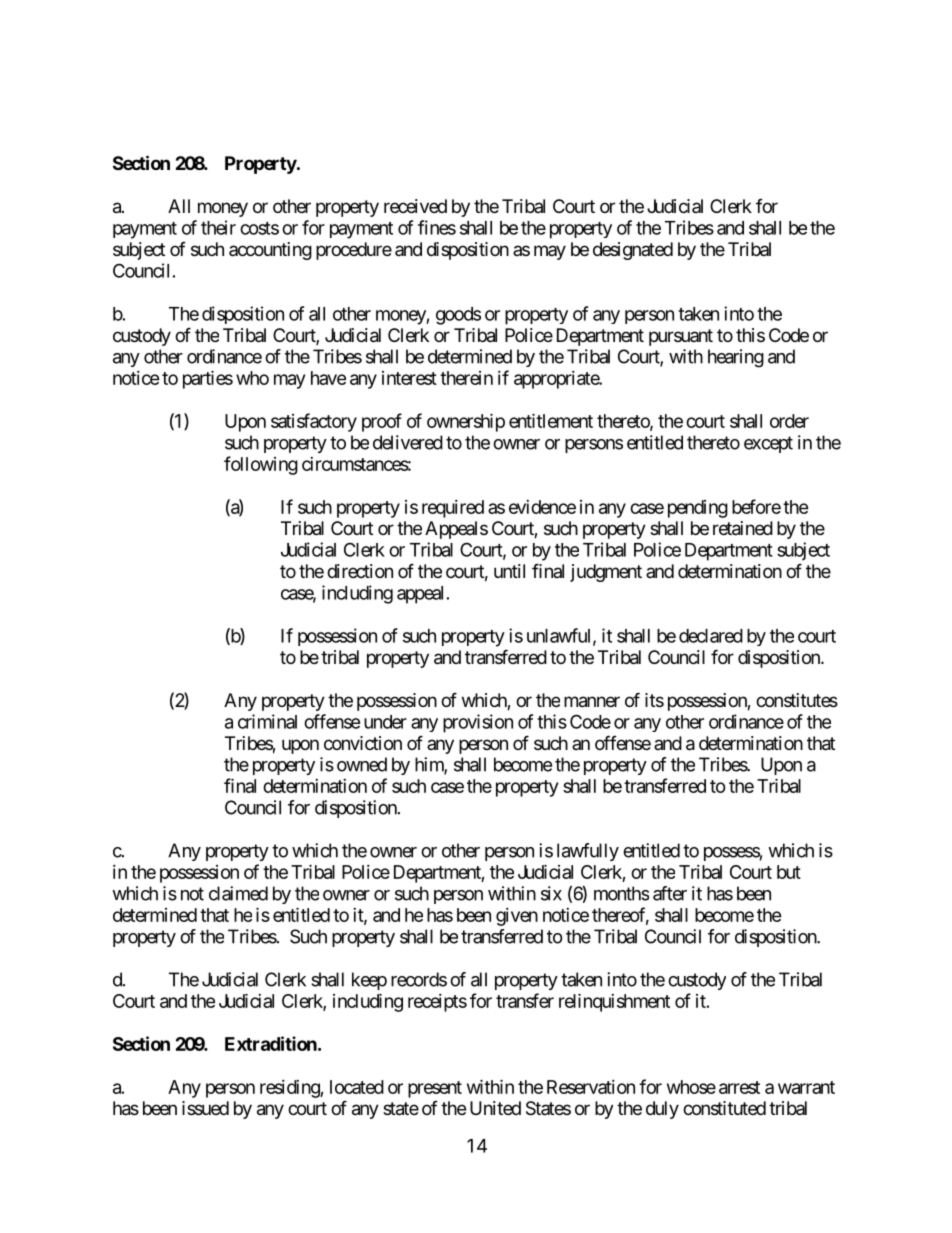 Image resolution: width=952 pixels, height=1233 pixels. I want to click on but, so click(789, 872).
